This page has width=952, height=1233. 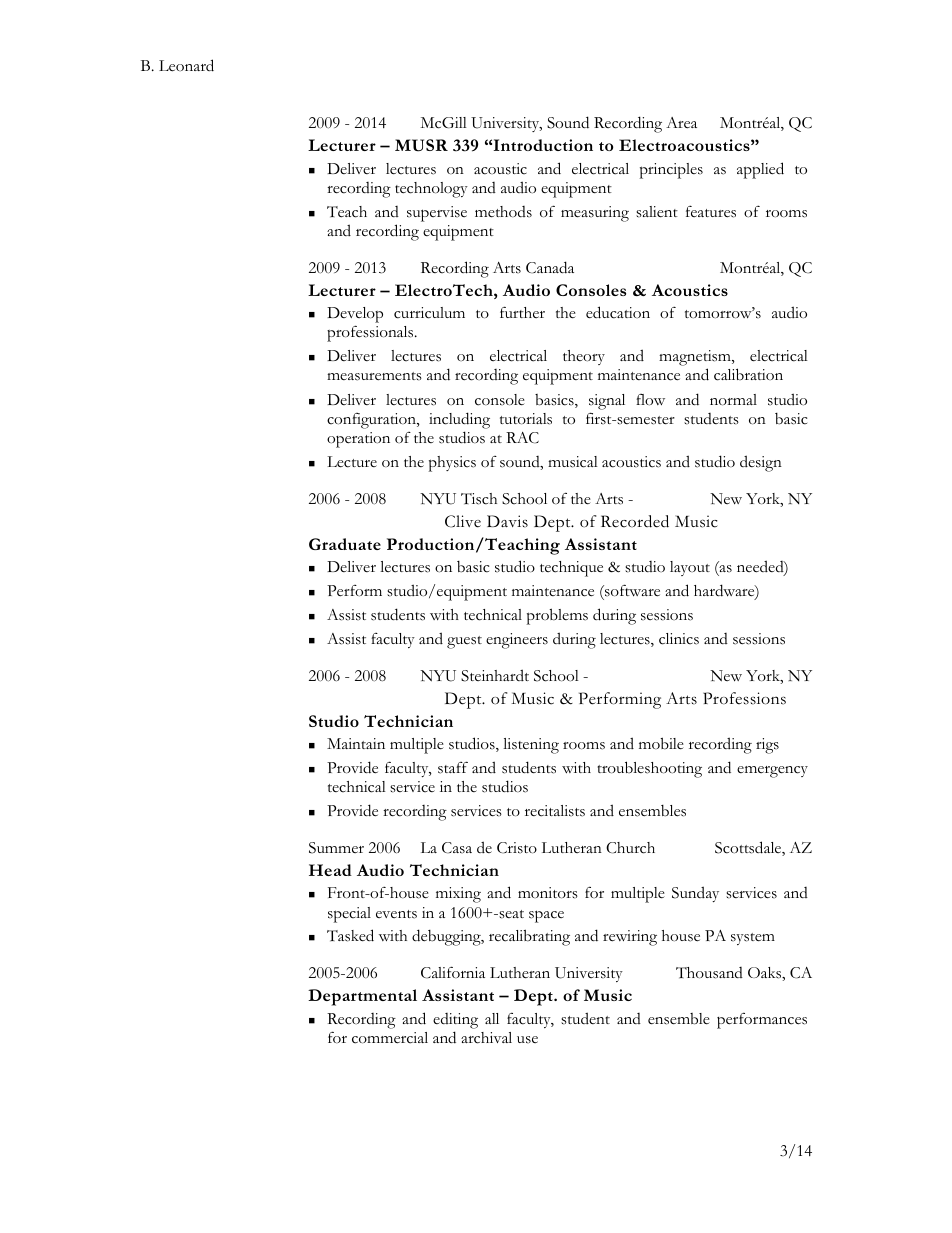 What do you see at coordinates (362, 997) in the page?
I see `Departmental` at bounding box center [362, 997].
